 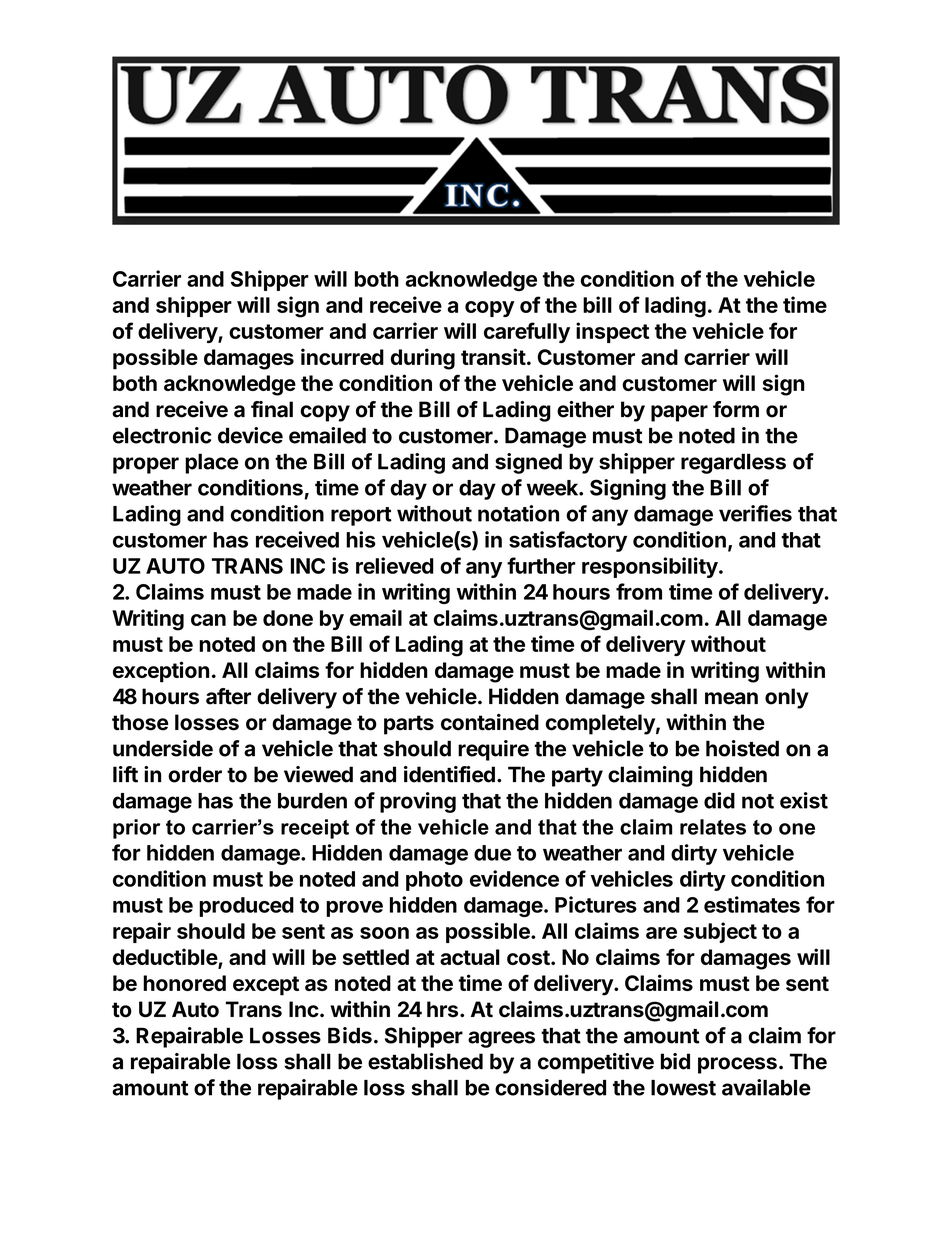 What do you see at coordinates (423, 359) in the screenshot?
I see `during` at bounding box center [423, 359].
